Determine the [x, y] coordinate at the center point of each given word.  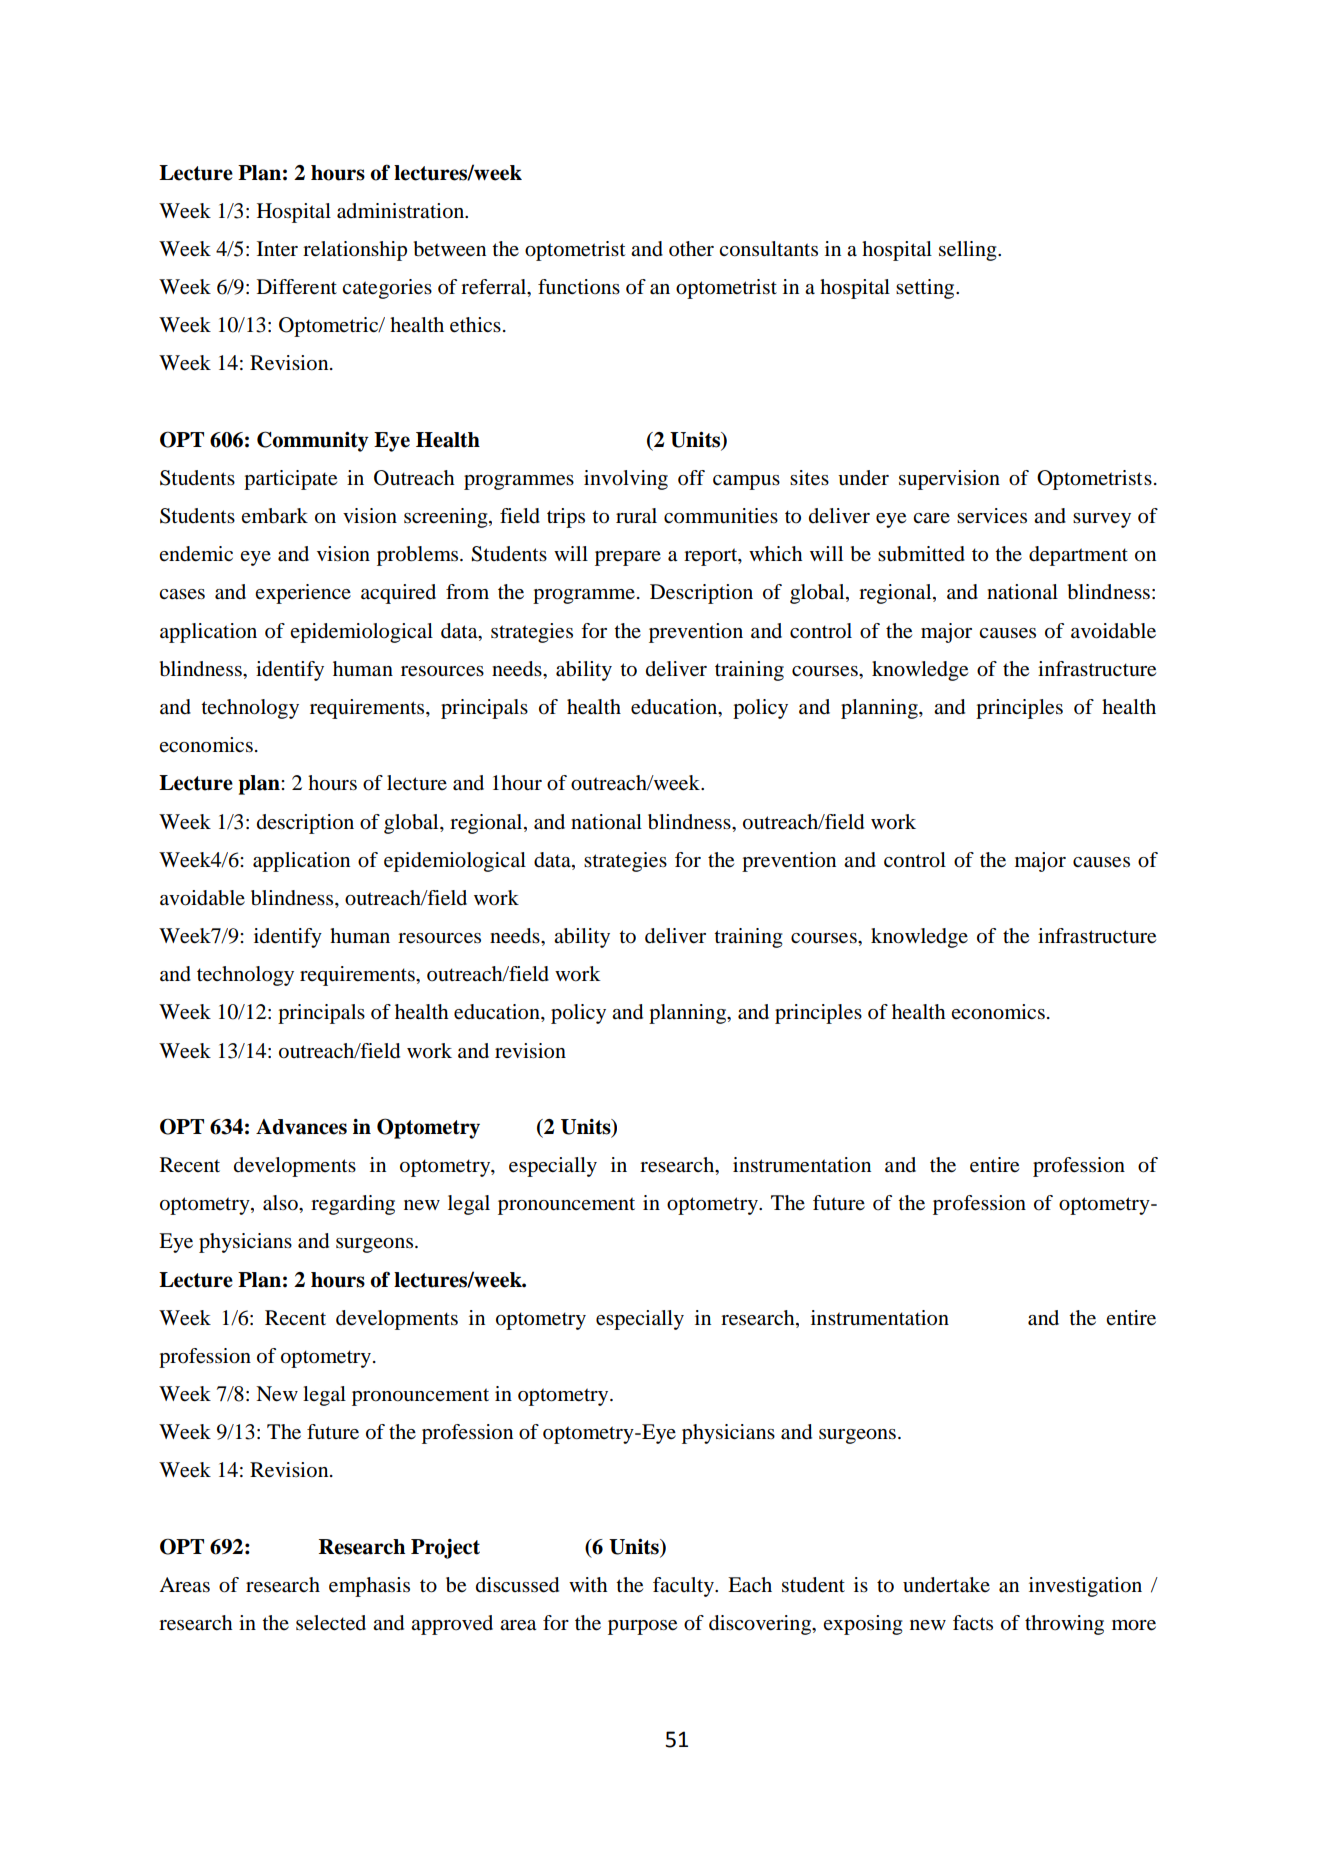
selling [969, 251]
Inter [277, 249]
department [1078, 556]
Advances [301, 1127]
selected [331, 1623]
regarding [353, 1205]
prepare [628, 558]
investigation [1085, 1587]
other [691, 249]
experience [303, 594]
